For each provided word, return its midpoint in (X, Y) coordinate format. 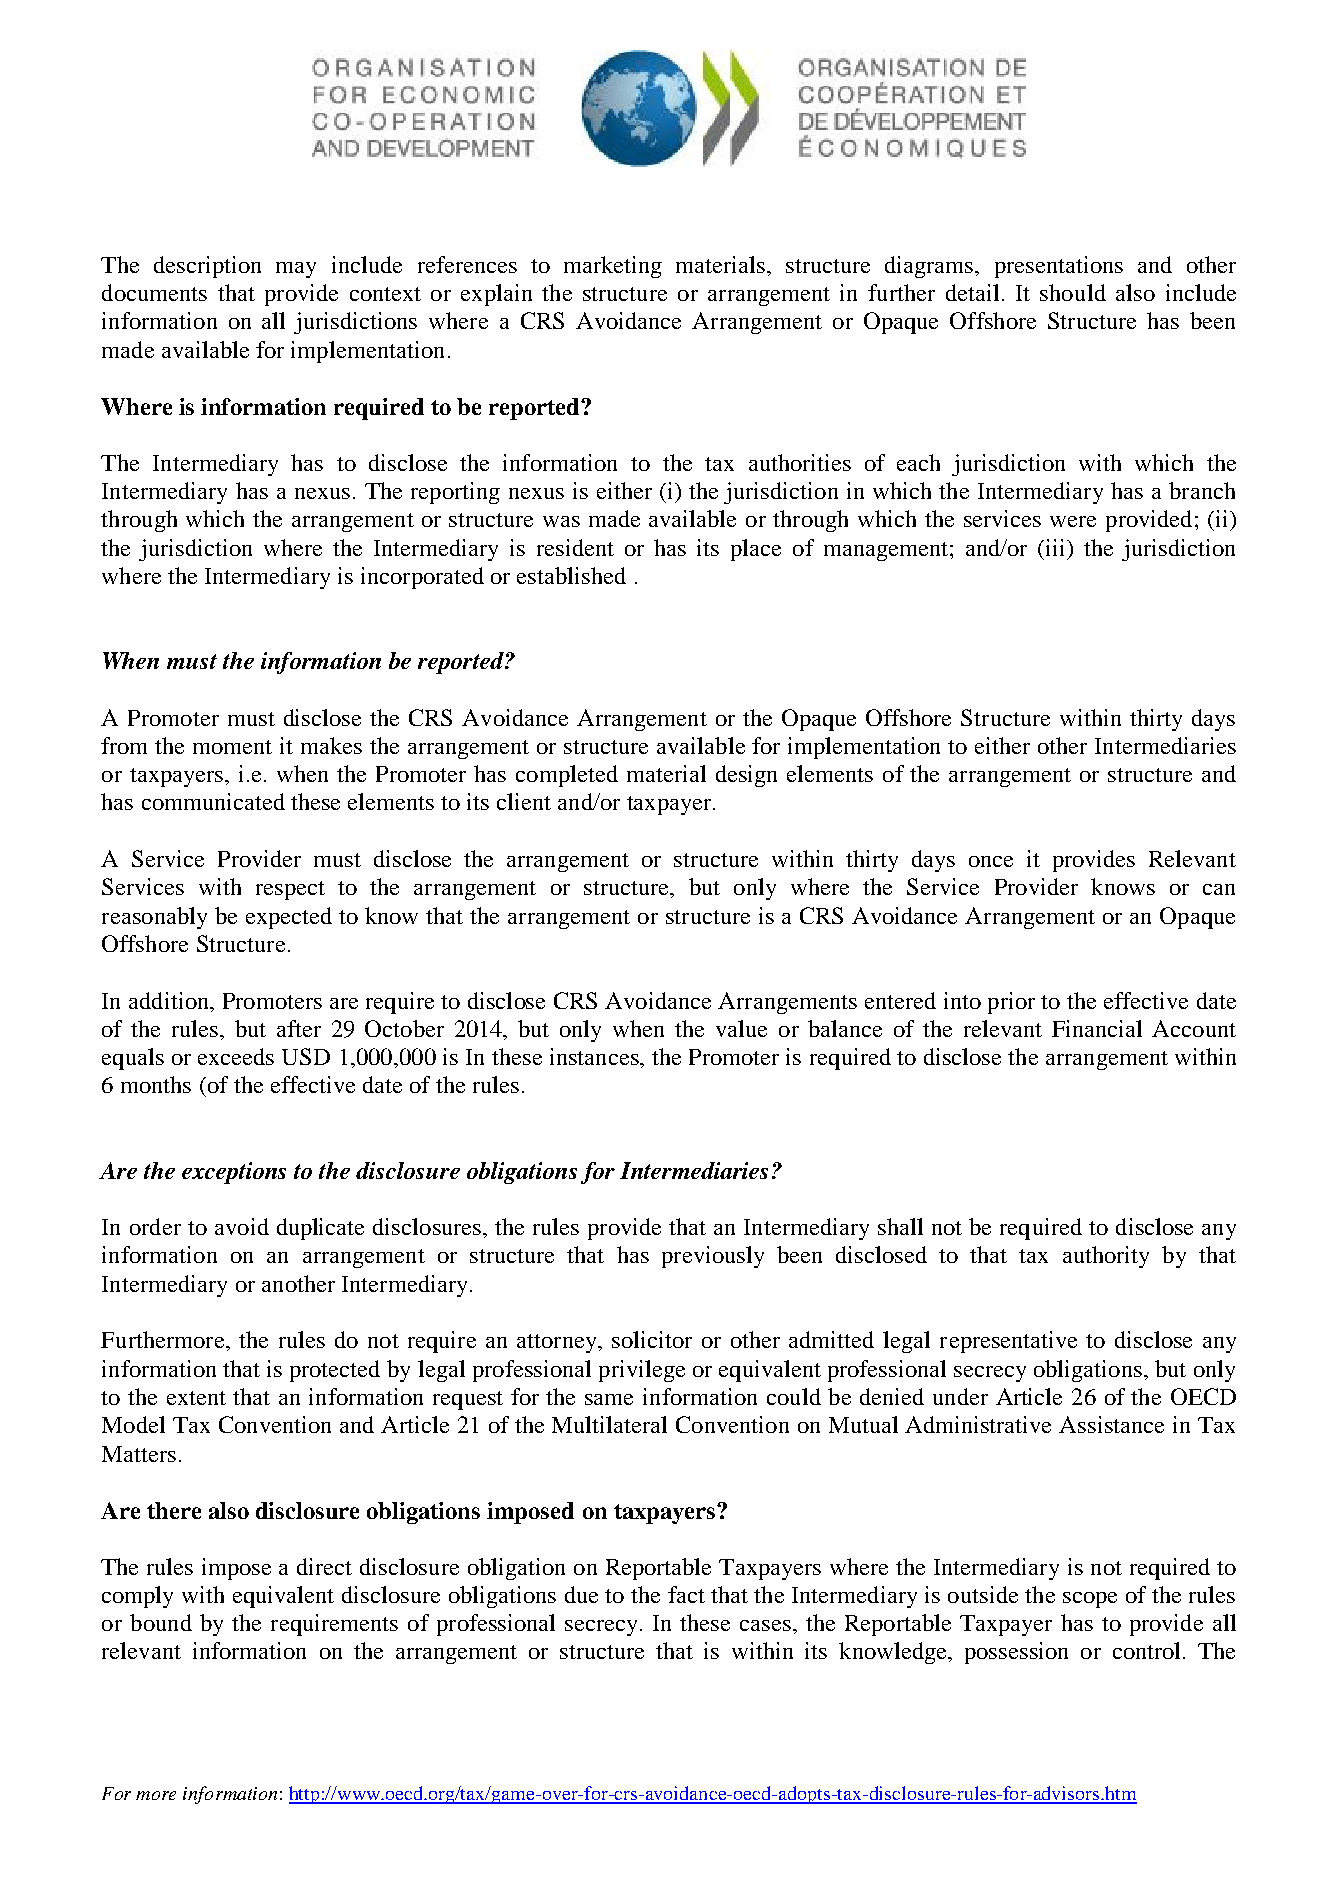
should (1073, 292)
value (741, 1028)
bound (161, 1622)
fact (686, 1594)
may (296, 270)
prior (1011, 1003)
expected (289, 918)
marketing (613, 267)
